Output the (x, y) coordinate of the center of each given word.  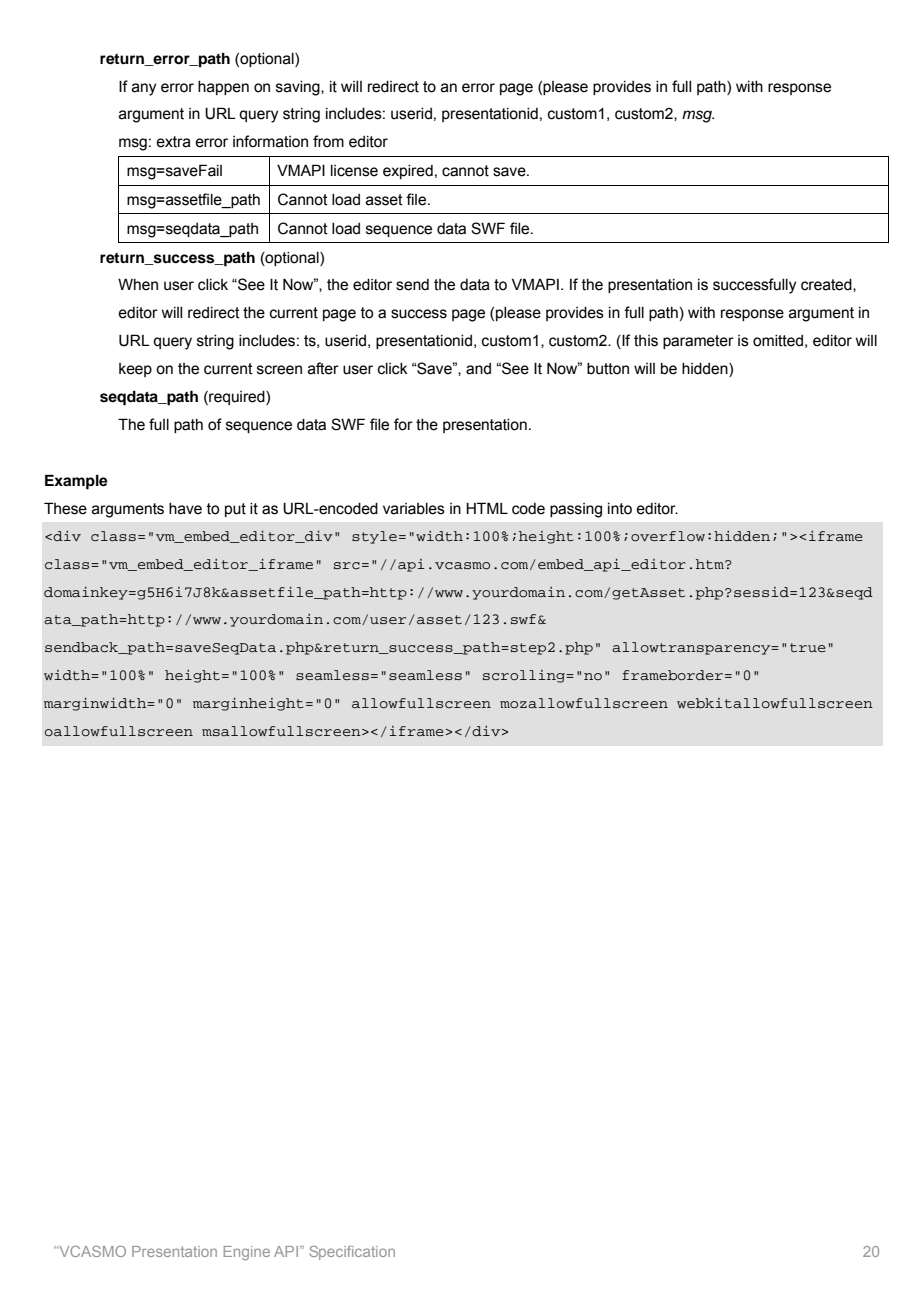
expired (408, 172)
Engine (247, 1253)
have (185, 509)
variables (414, 509)
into (620, 509)
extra (173, 142)
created (827, 285)
